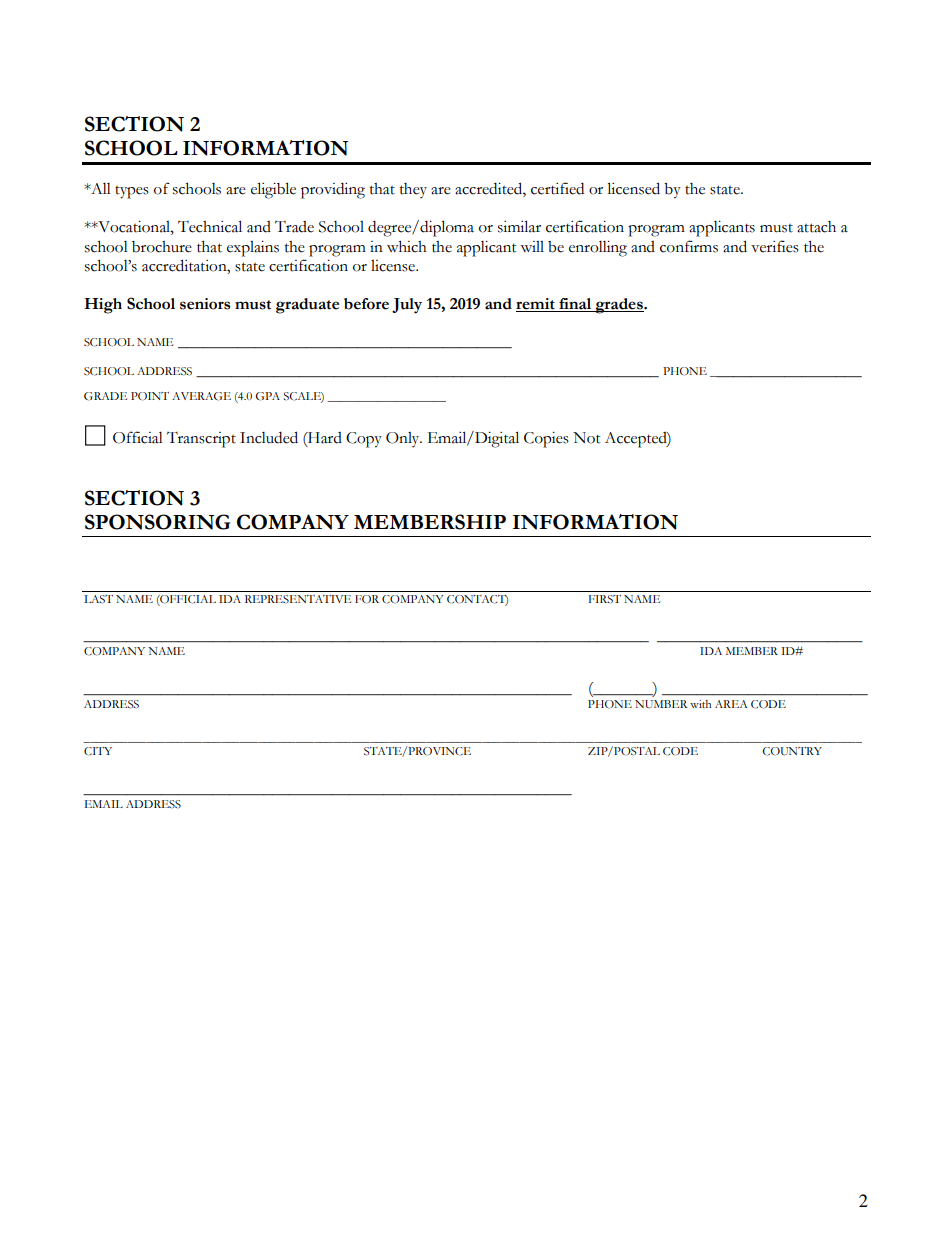 The height and width of the screenshot is (1233, 952). I want to click on they, so click(413, 190).
